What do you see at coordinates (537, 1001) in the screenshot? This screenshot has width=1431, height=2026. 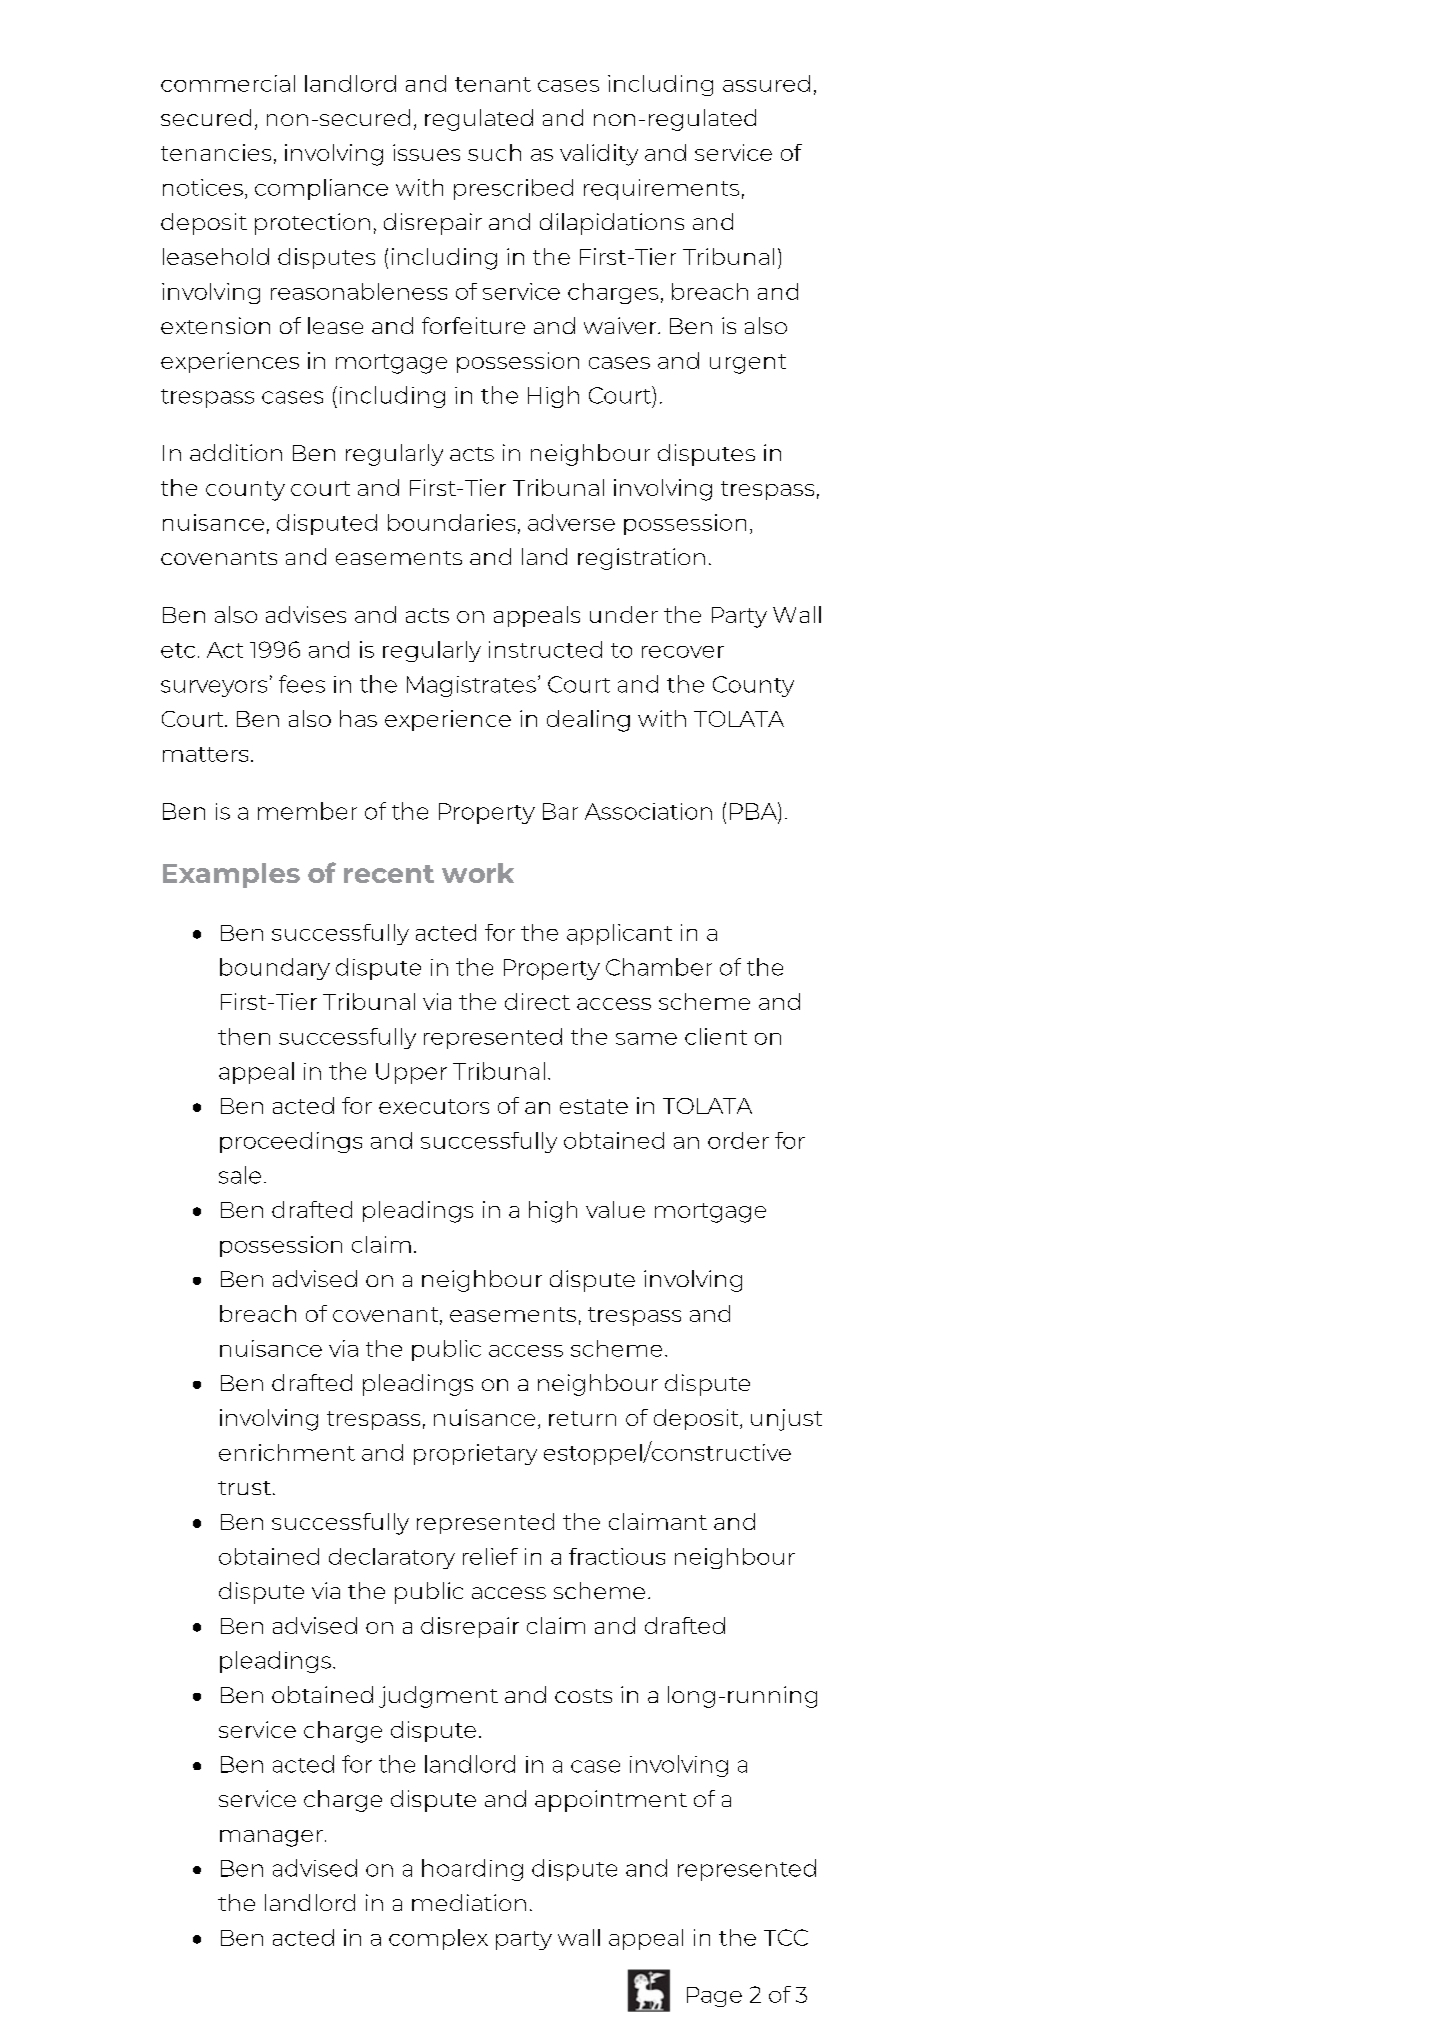 I see `direct` at bounding box center [537, 1001].
